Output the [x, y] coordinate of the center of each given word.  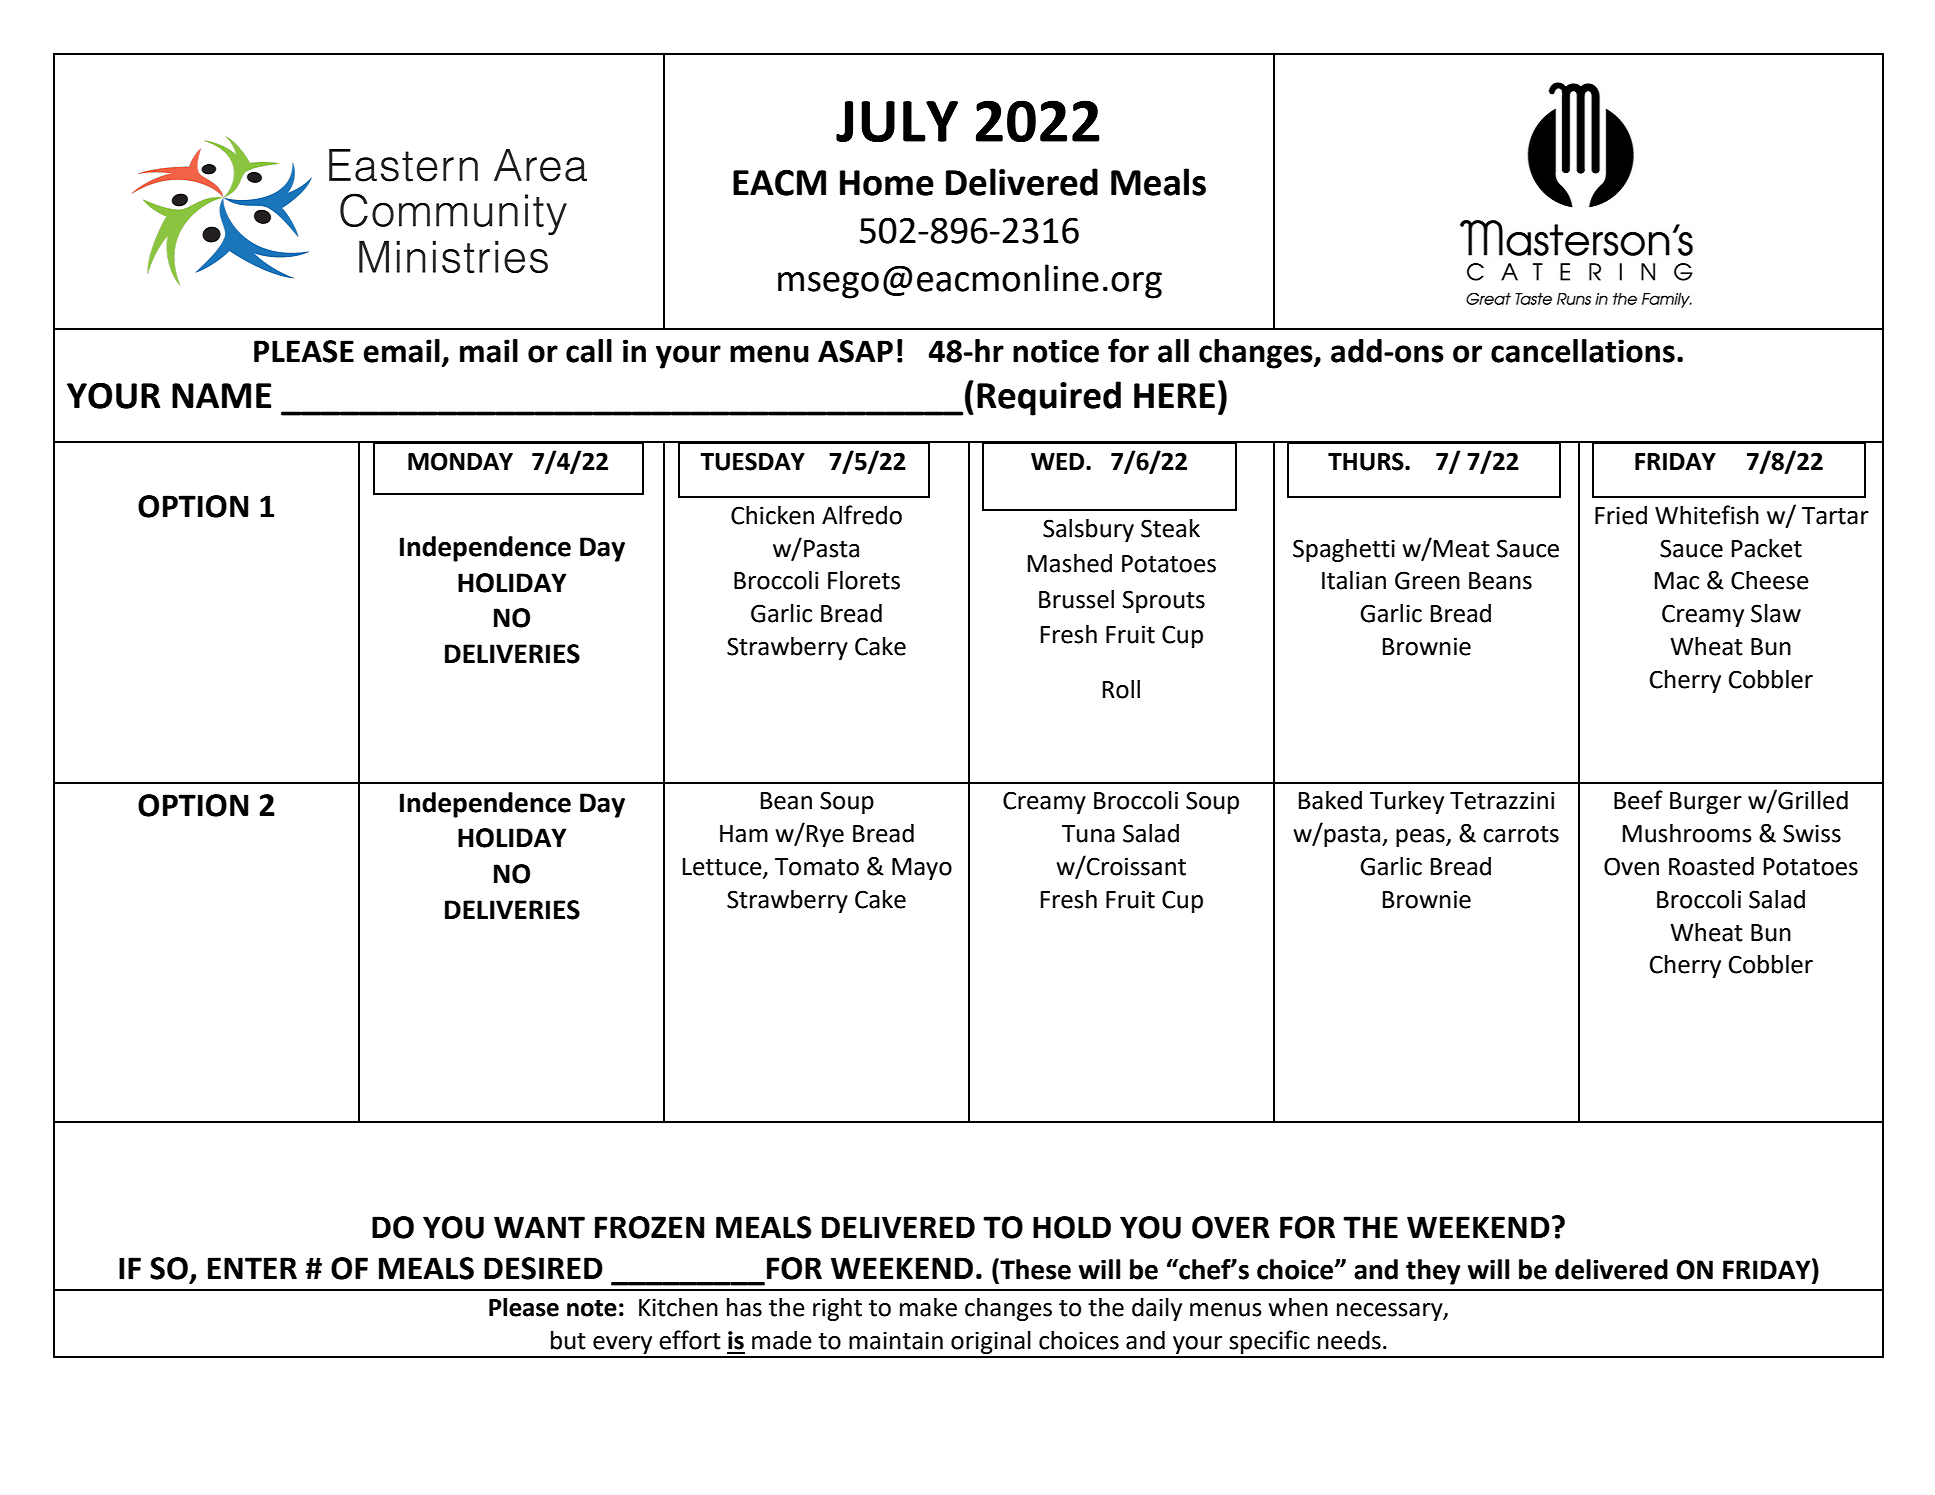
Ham [744, 834]
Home [887, 183]
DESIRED [543, 1268]
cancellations [1583, 351]
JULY [897, 121]
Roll [1121, 689]
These [1034, 1269]
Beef [1638, 800]
